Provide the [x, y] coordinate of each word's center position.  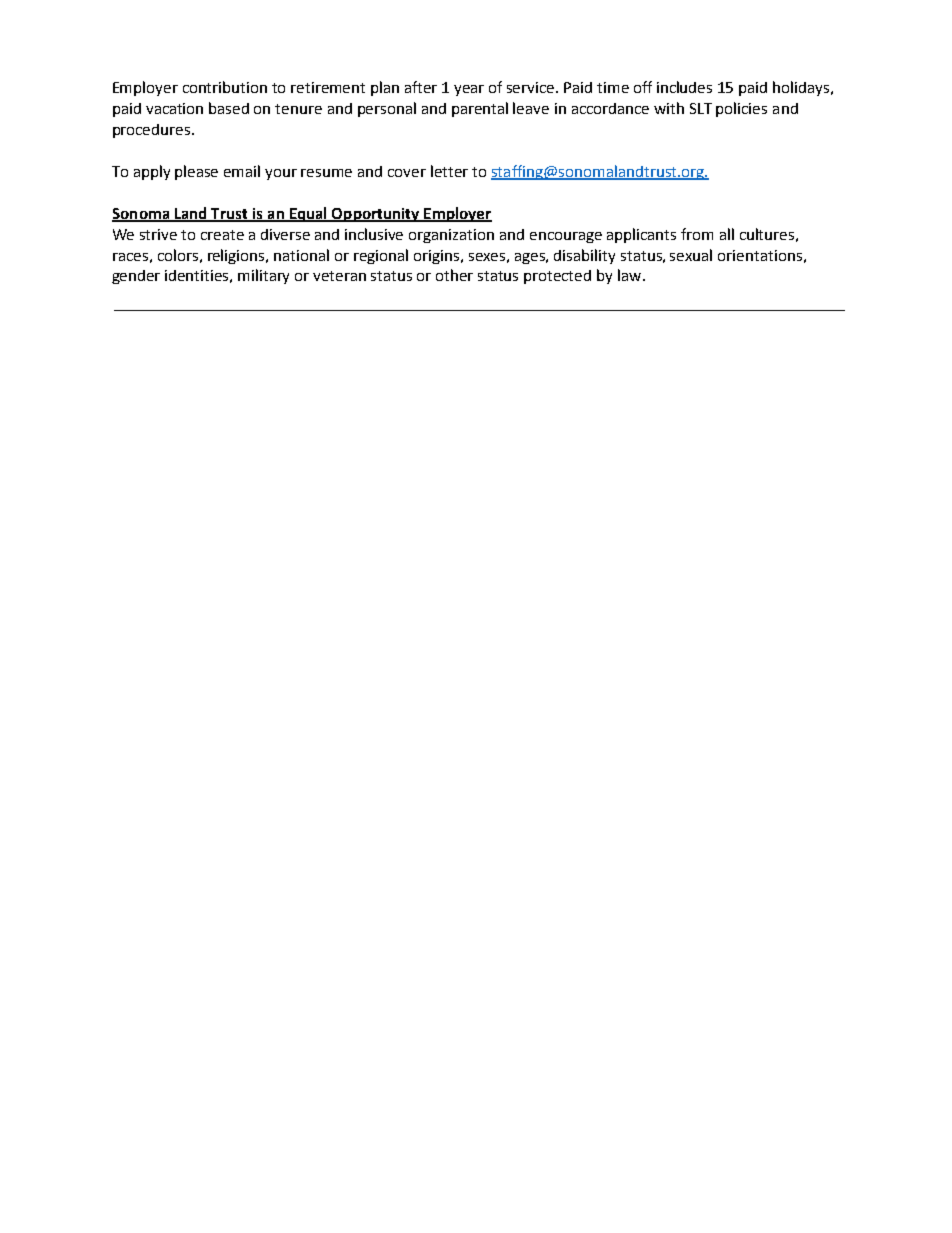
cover [407, 173]
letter [449, 171]
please [196, 172]
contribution [225, 87]
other [454, 275]
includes [684, 87]
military [263, 276]
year [469, 90]
